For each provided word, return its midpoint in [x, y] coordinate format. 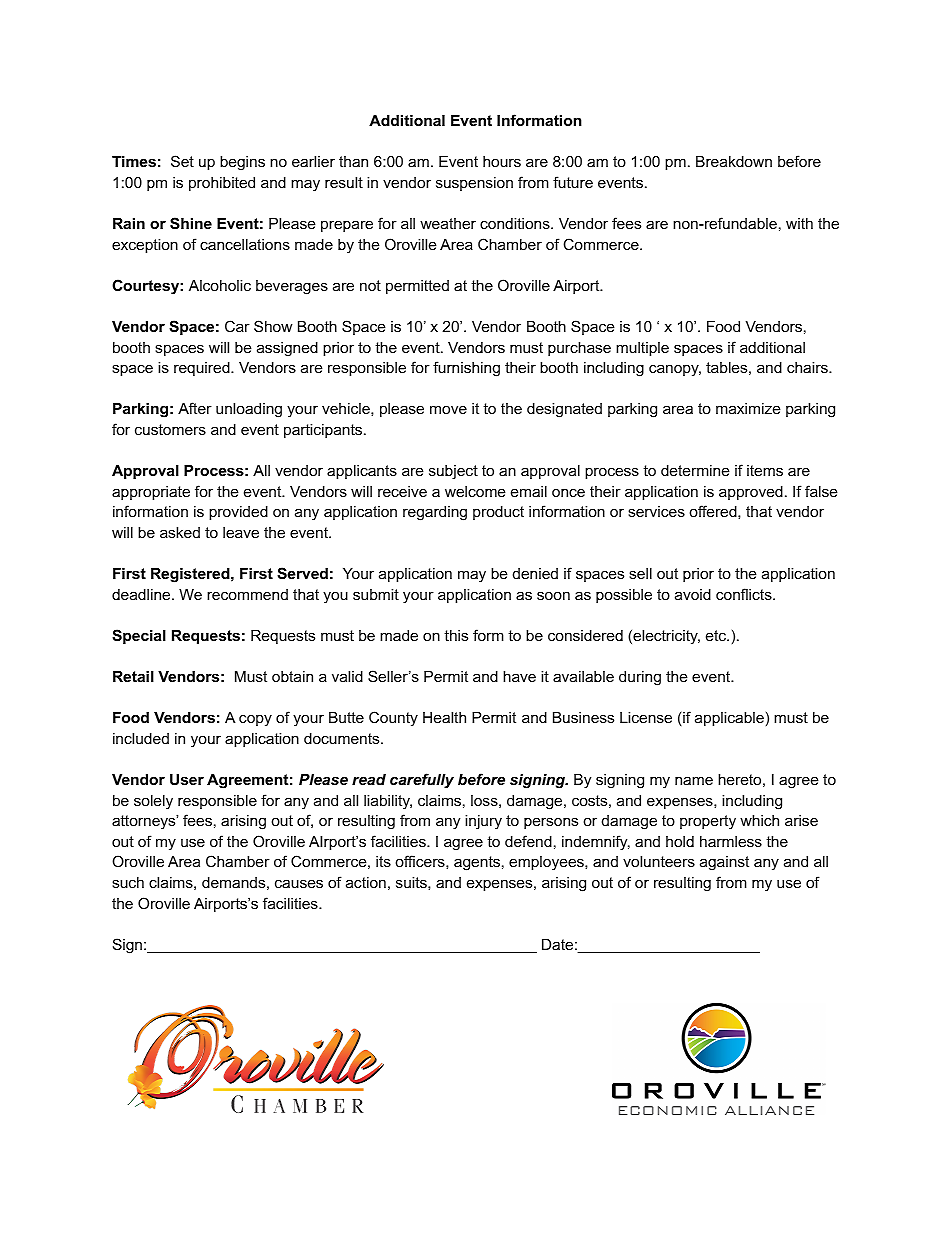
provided [238, 513]
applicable [729, 719]
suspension [474, 184]
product [498, 513]
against [724, 863]
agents [477, 863]
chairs [808, 367]
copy [255, 720]
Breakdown [734, 161]
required [203, 369]
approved [751, 493]
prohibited [222, 184]
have [519, 676]
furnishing [466, 369]
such [128, 882]
